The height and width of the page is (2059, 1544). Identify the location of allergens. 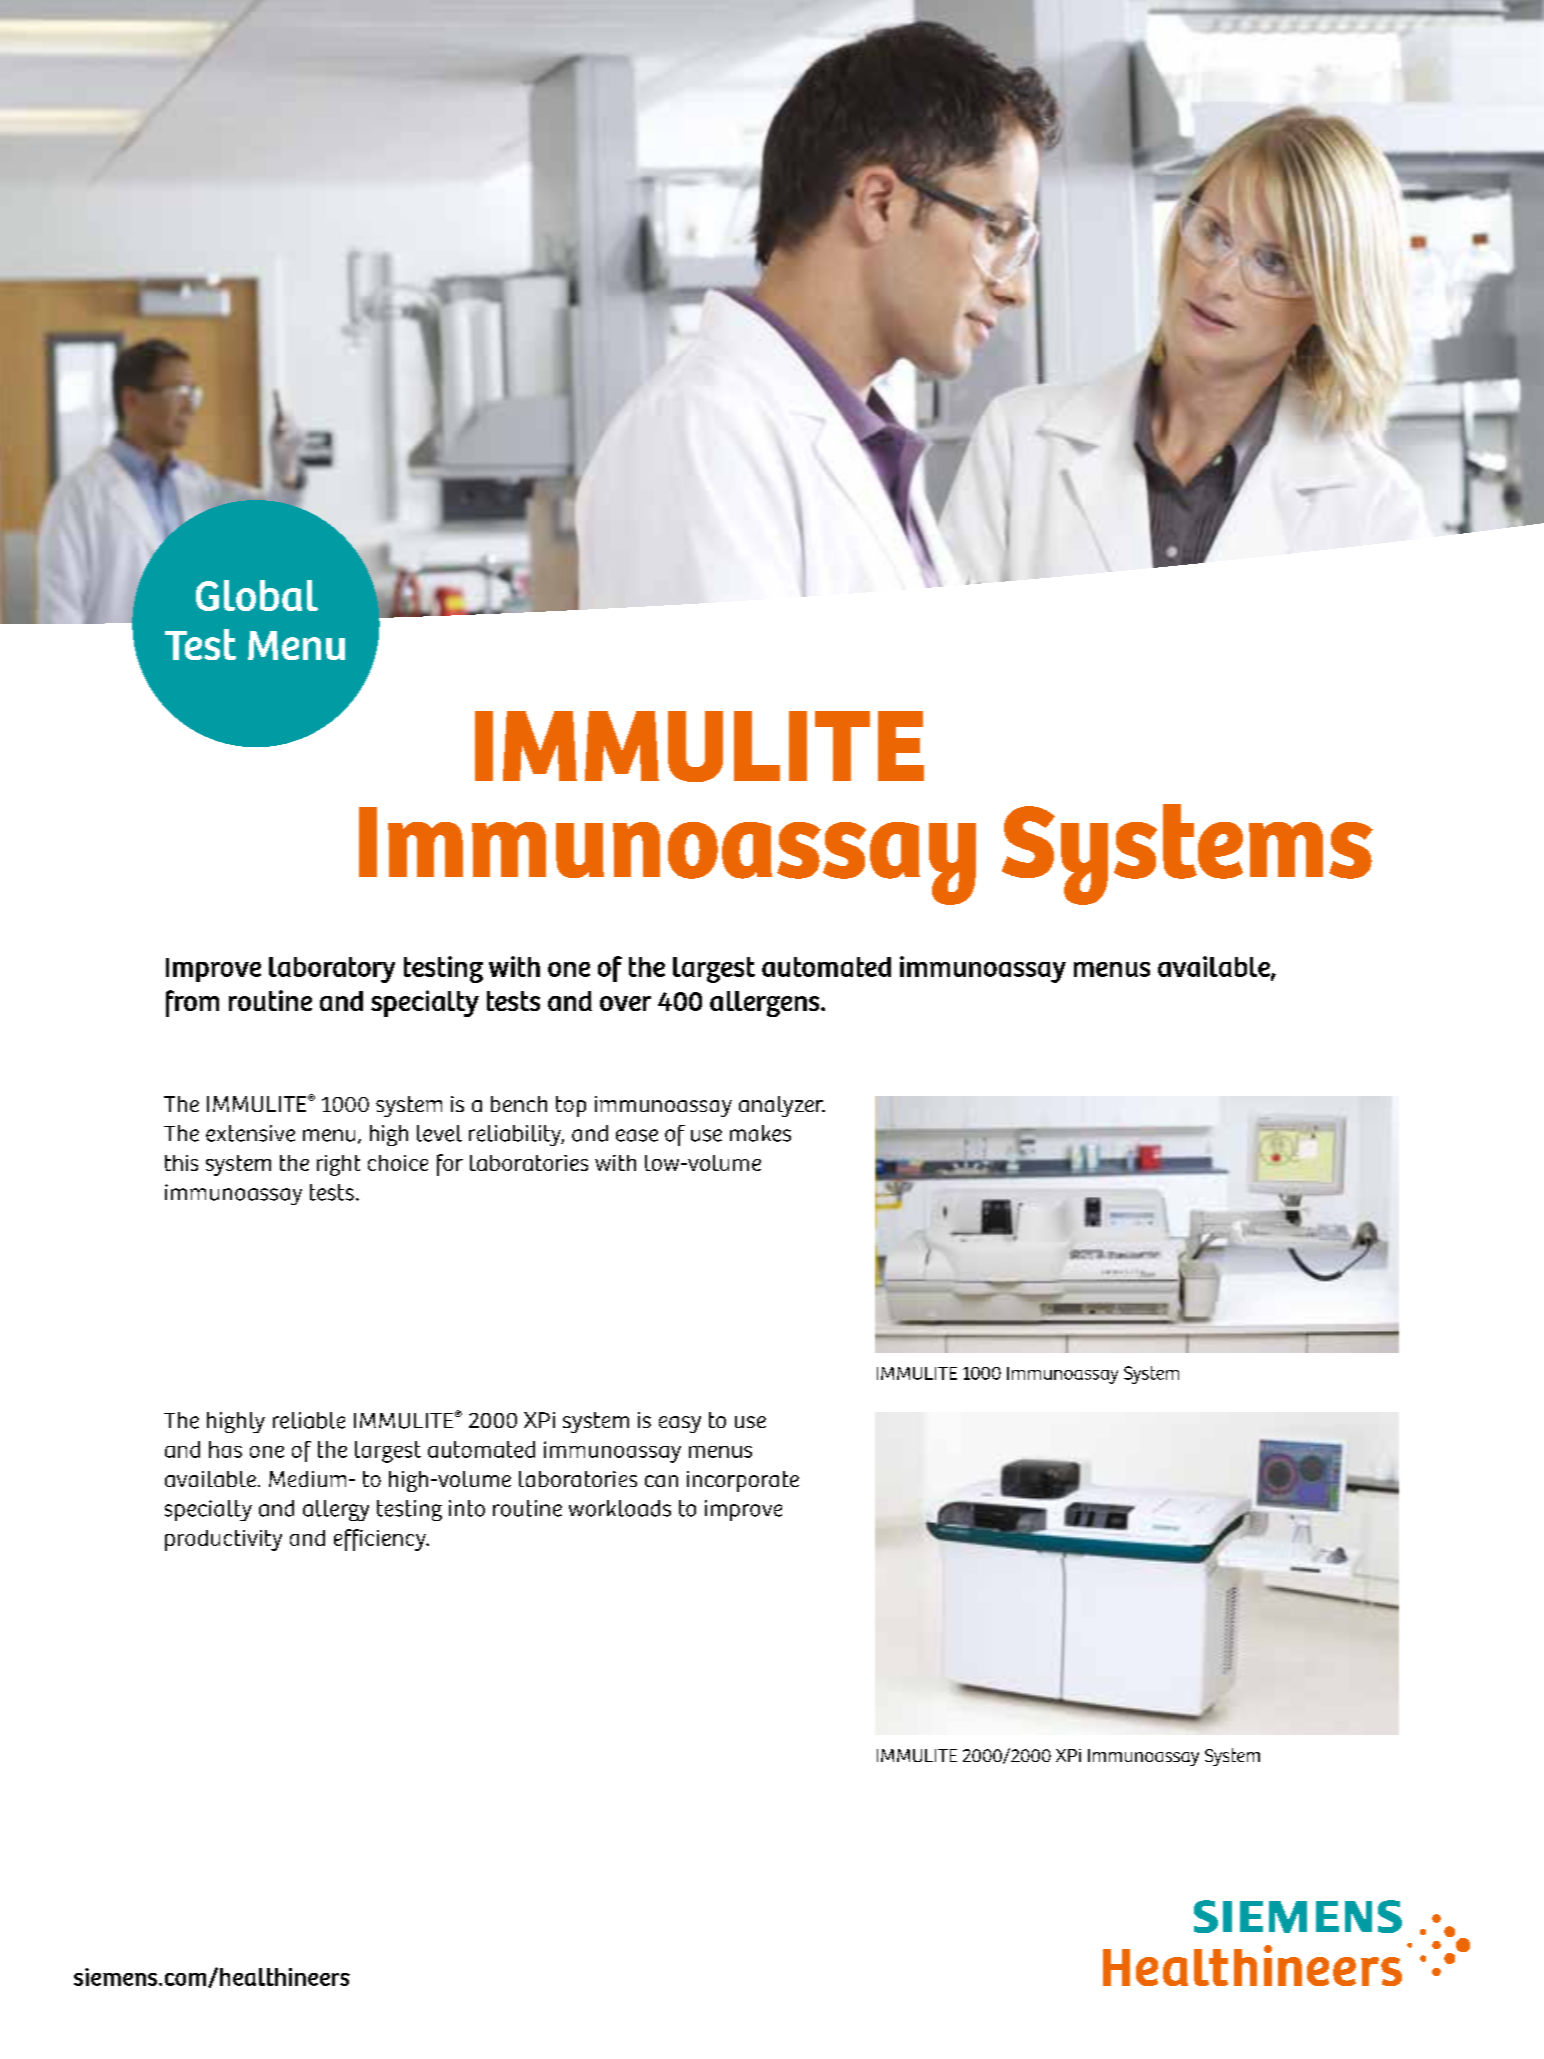
(766, 1004).
